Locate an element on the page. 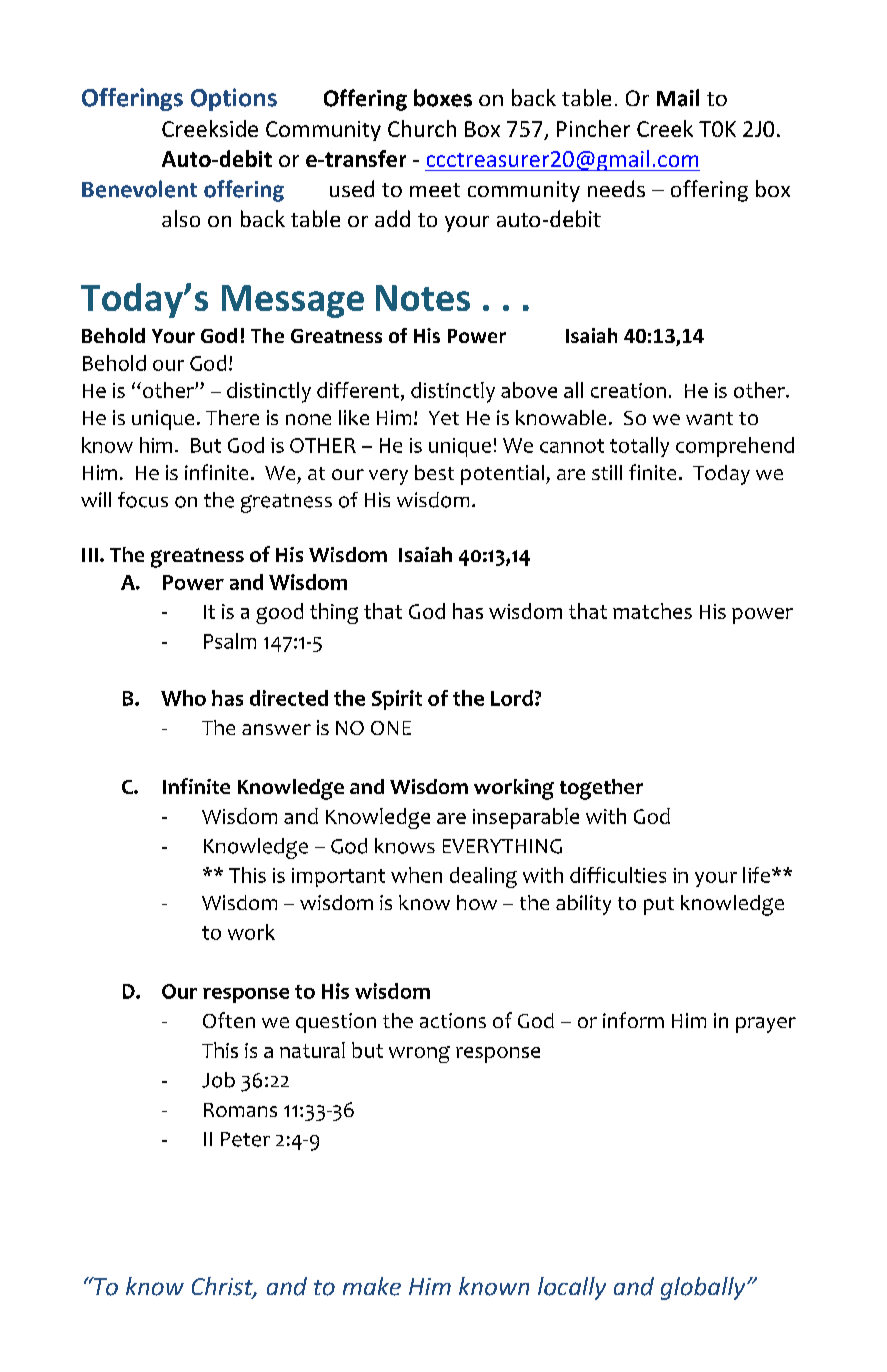 The image size is (887, 1372). focus is located at coordinates (143, 500).
